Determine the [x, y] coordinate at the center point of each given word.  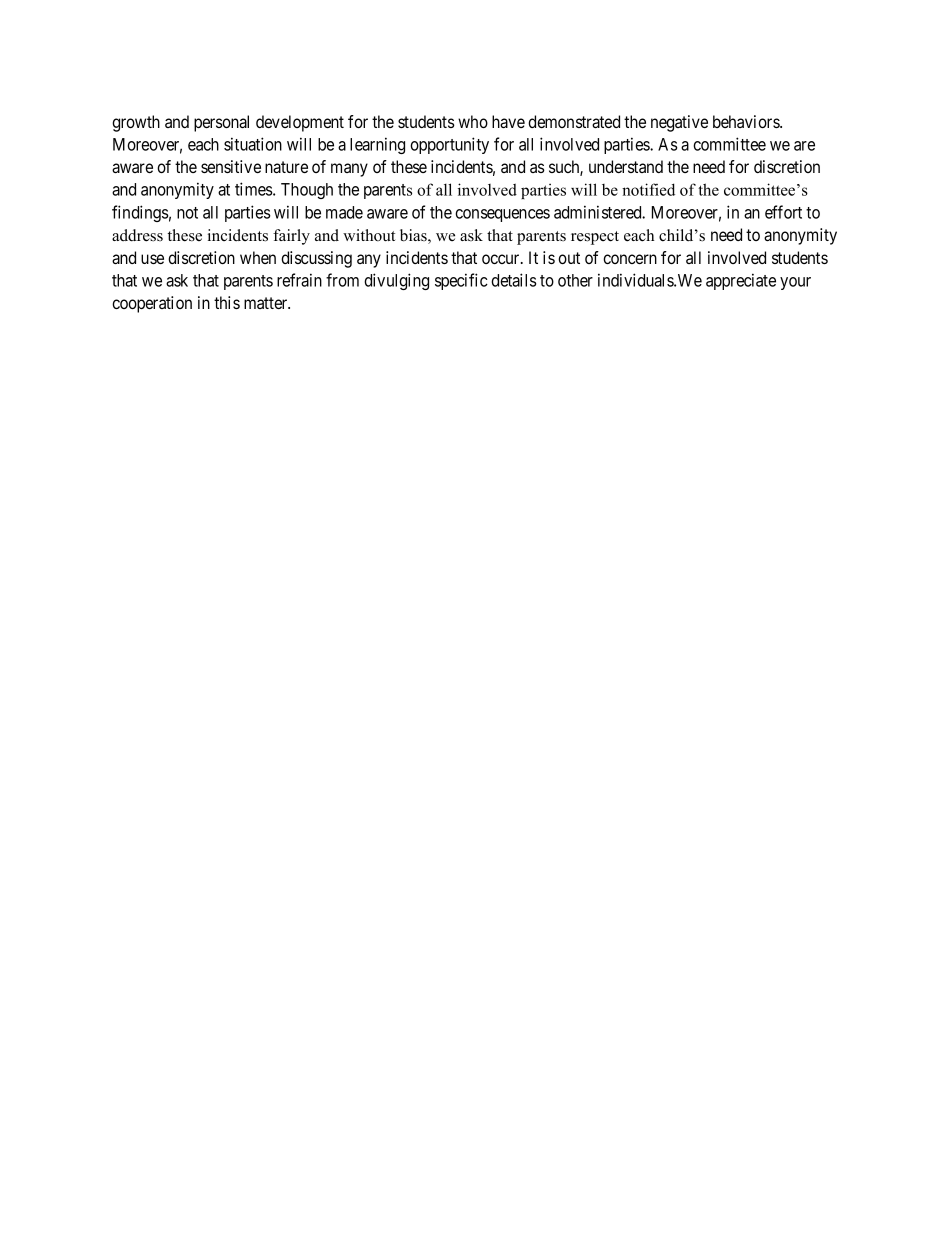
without [369, 235]
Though [307, 191]
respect [595, 238]
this [227, 302]
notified [648, 189]
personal [221, 123]
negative [679, 123]
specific [461, 281]
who [473, 121]
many [349, 170]
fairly [291, 237]
